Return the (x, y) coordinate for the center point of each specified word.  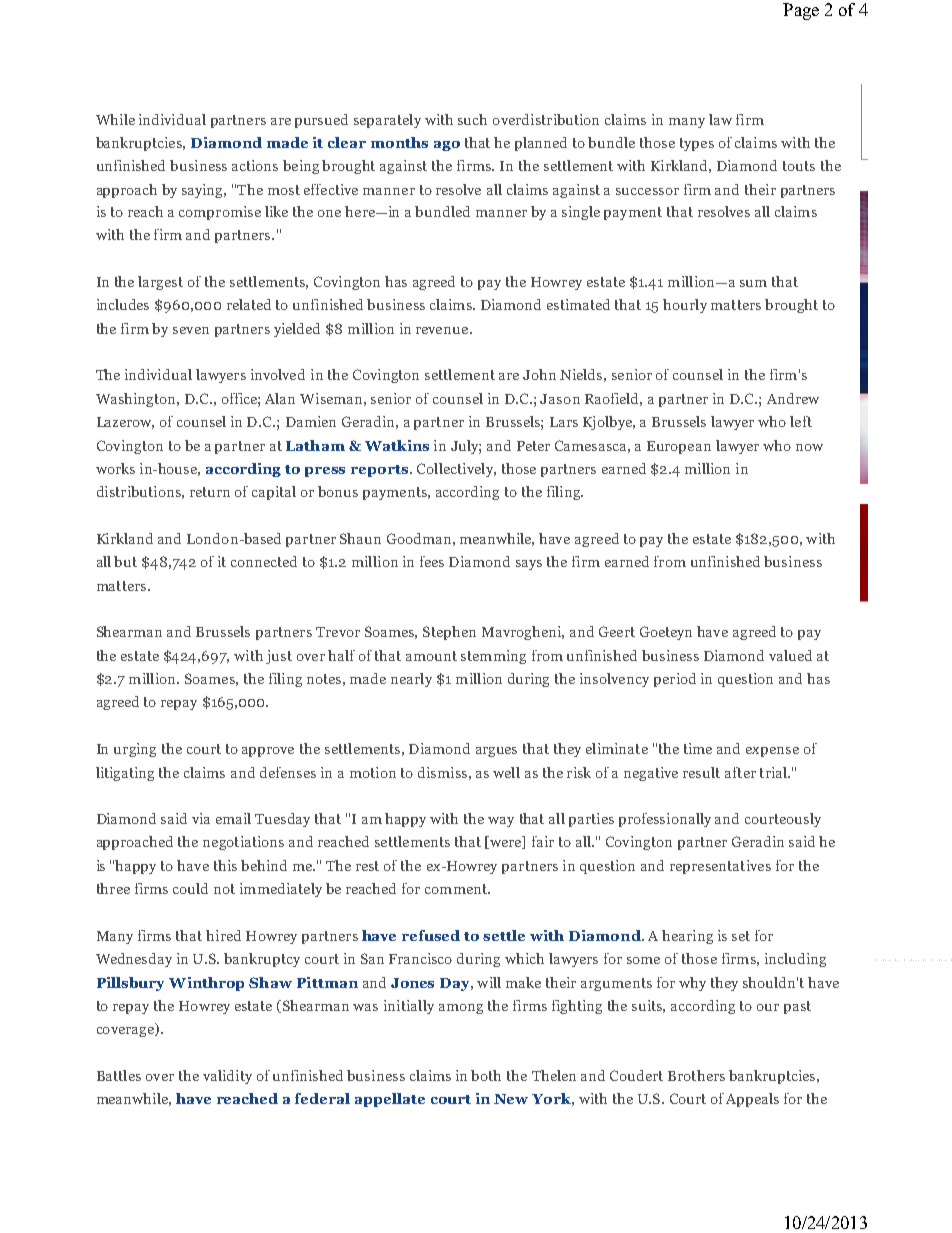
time (698, 748)
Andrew (793, 398)
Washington (137, 400)
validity (227, 1077)
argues (496, 752)
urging (135, 750)
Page (801, 11)
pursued (321, 121)
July (466, 447)
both (486, 1075)
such (472, 119)
